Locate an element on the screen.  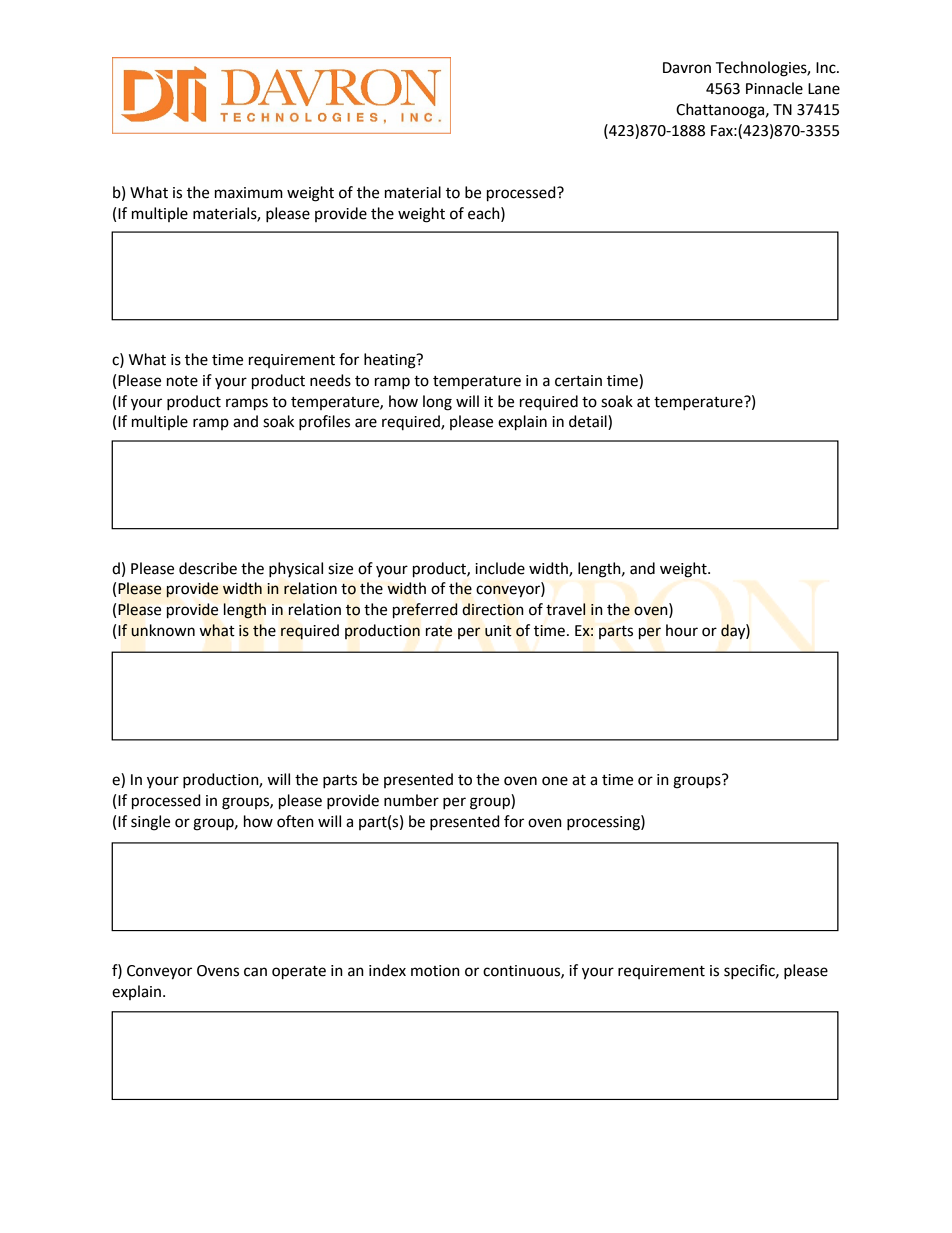
Lane is located at coordinates (824, 89).
